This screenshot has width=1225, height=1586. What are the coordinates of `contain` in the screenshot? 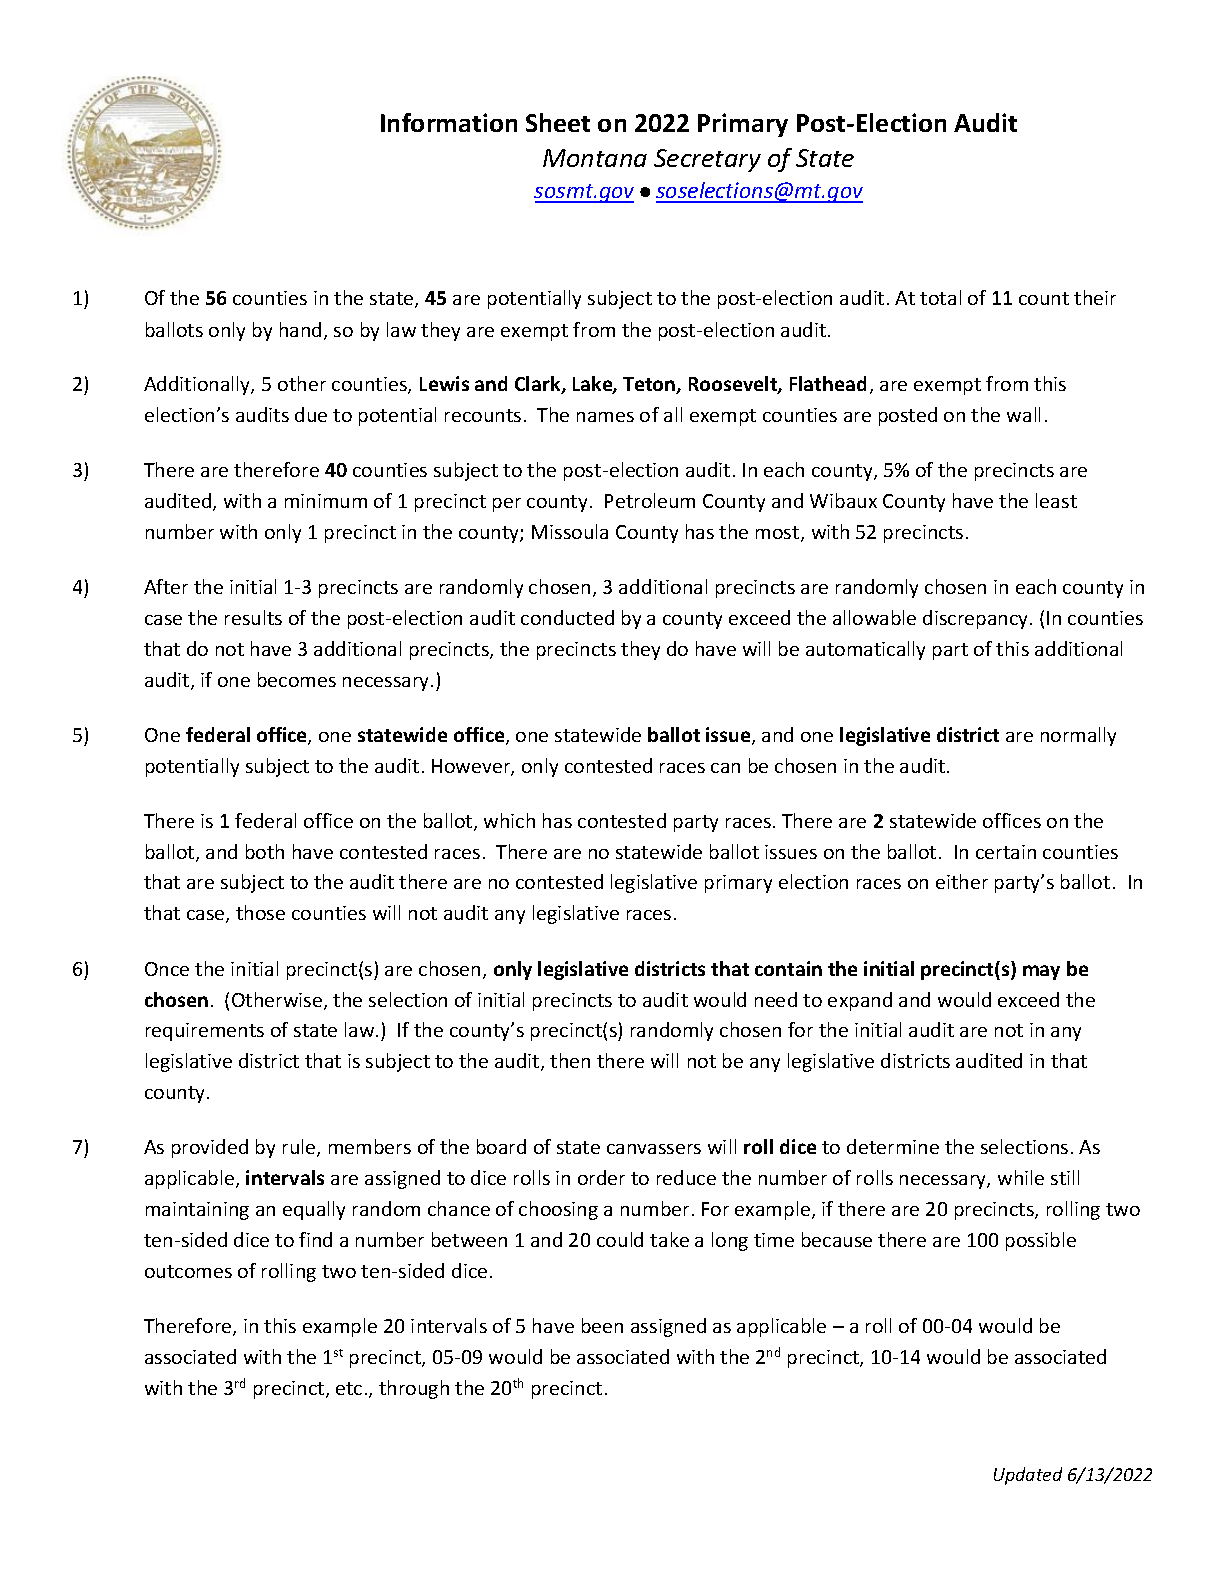 It's located at (788, 968).
